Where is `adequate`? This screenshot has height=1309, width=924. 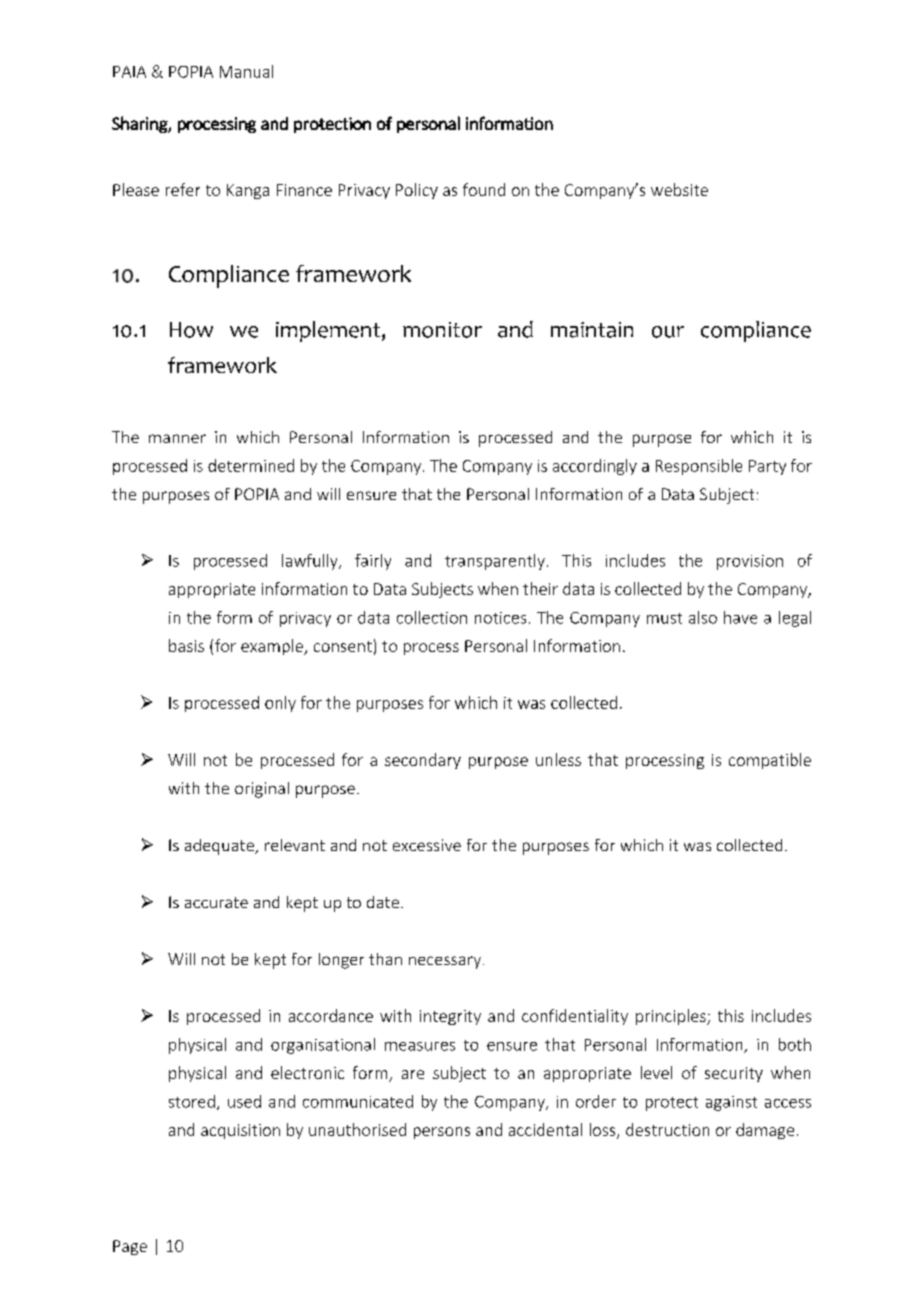 adequate is located at coordinates (220, 847).
